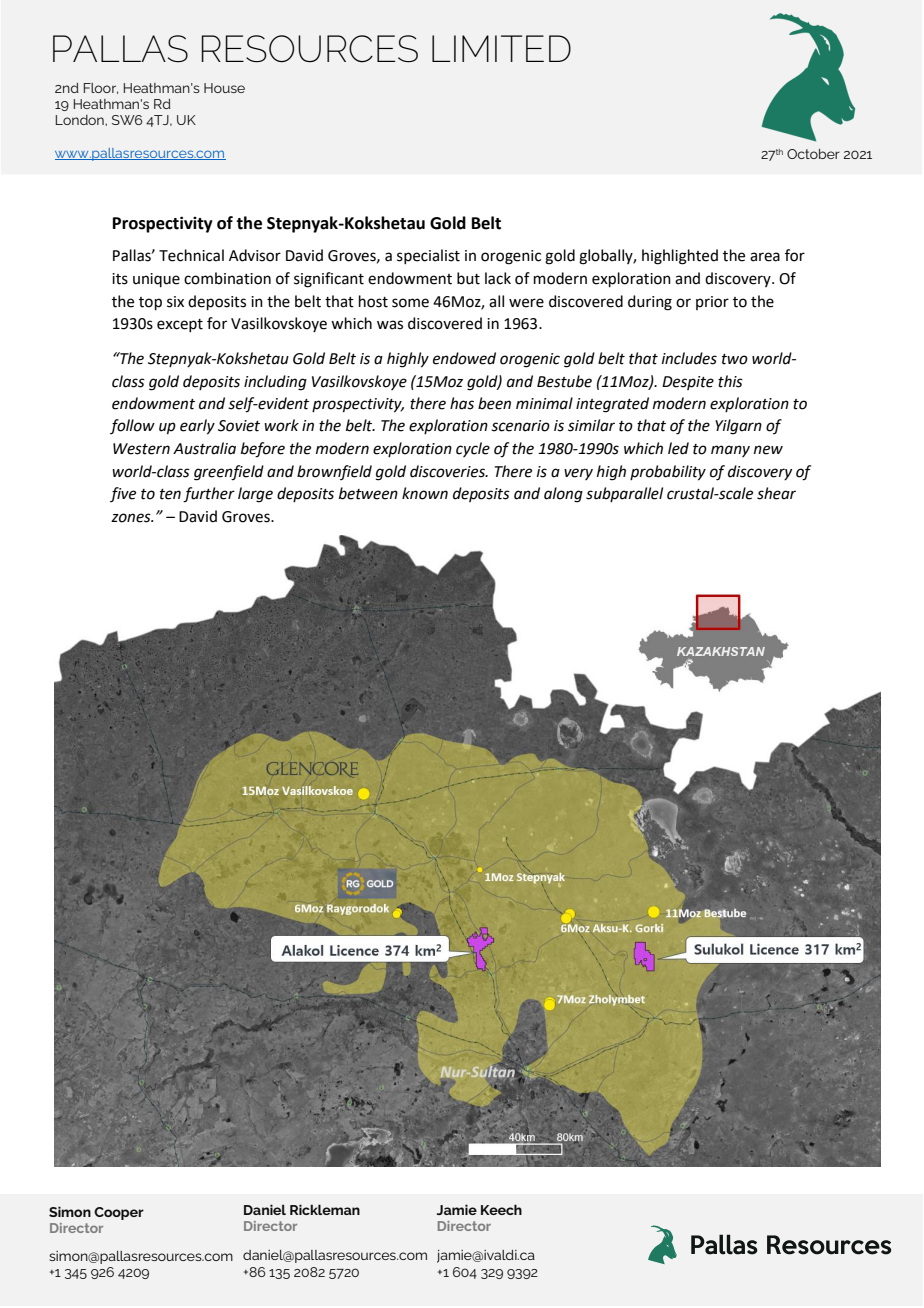 The image size is (924, 1308). I want to click on ten, so click(170, 494).
